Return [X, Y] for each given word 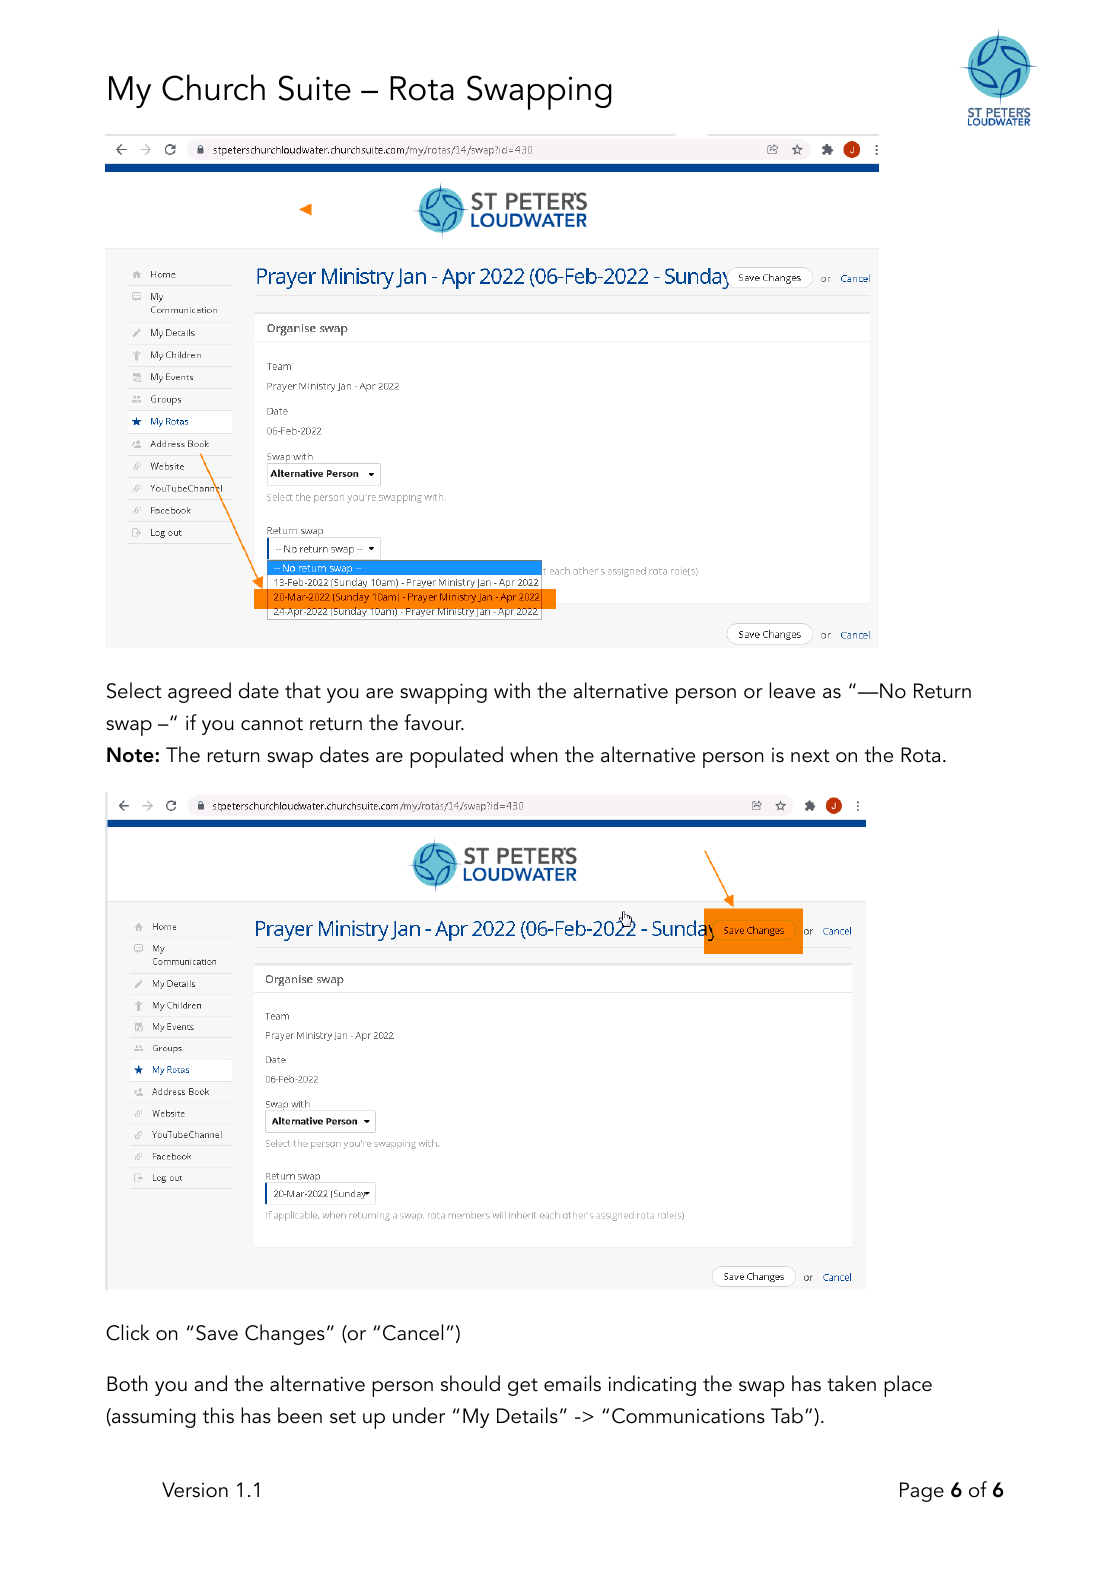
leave [792, 690]
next [810, 756]
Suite [314, 88]
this [218, 1415]
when [534, 754]
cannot [272, 724]
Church [213, 87]
